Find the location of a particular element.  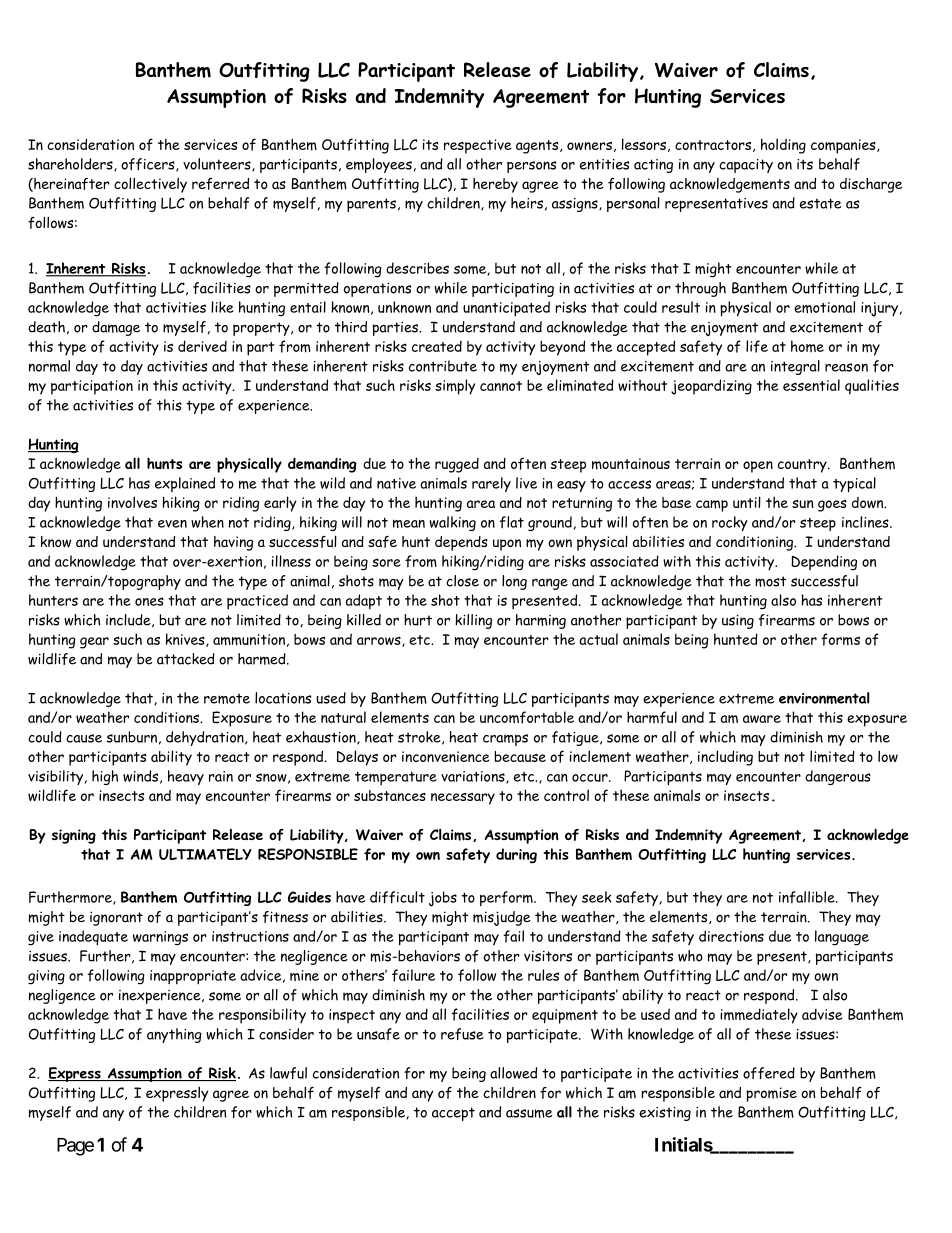

anything is located at coordinates (174, 1035).
